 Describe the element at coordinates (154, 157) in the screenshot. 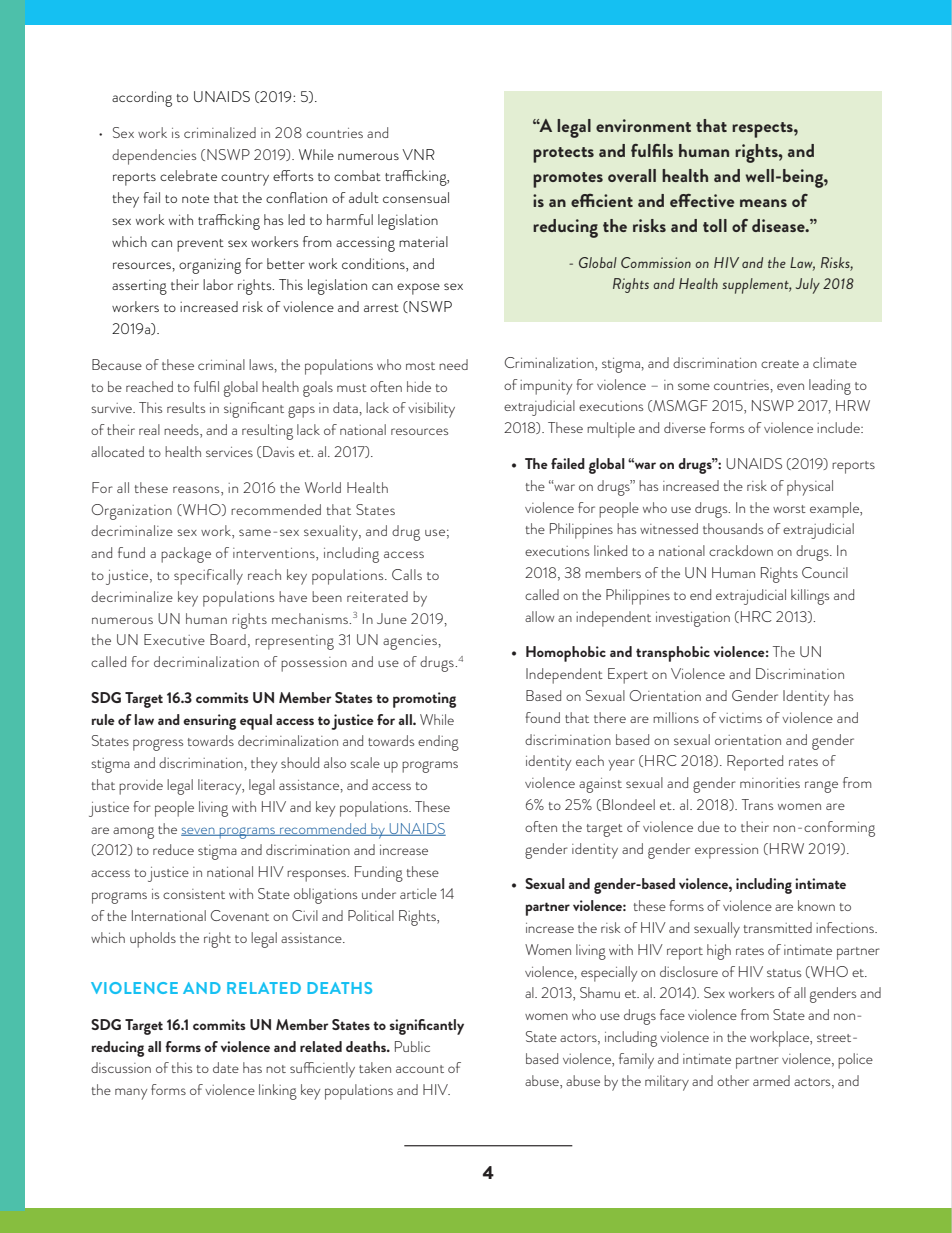

I see `dependencies` at that location.
